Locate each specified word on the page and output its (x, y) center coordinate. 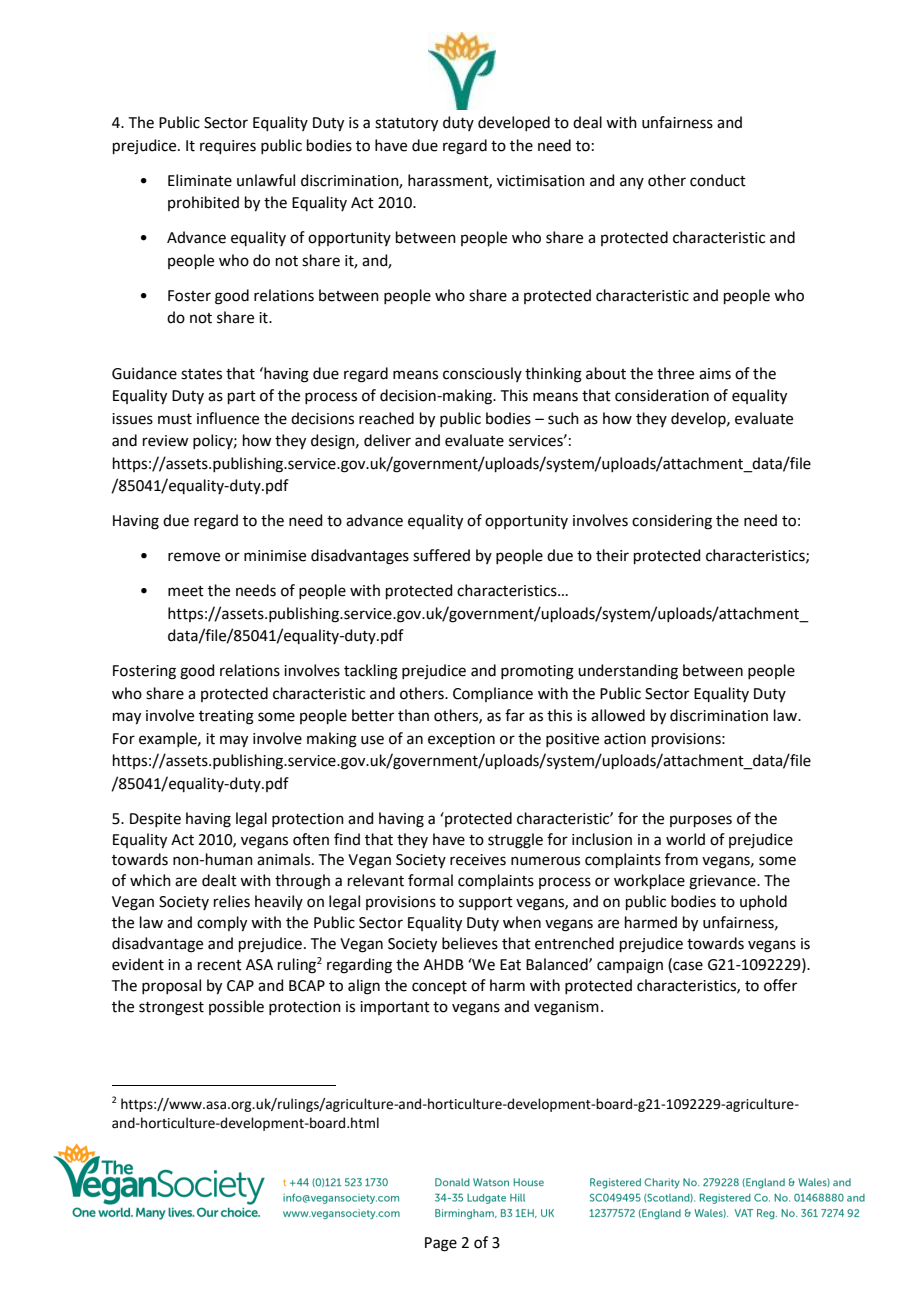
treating (226, 717)
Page (441, 1244)
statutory (406, 125)
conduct (718, 180)
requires (228, 147)
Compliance (493, 694)
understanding (628, 672)
